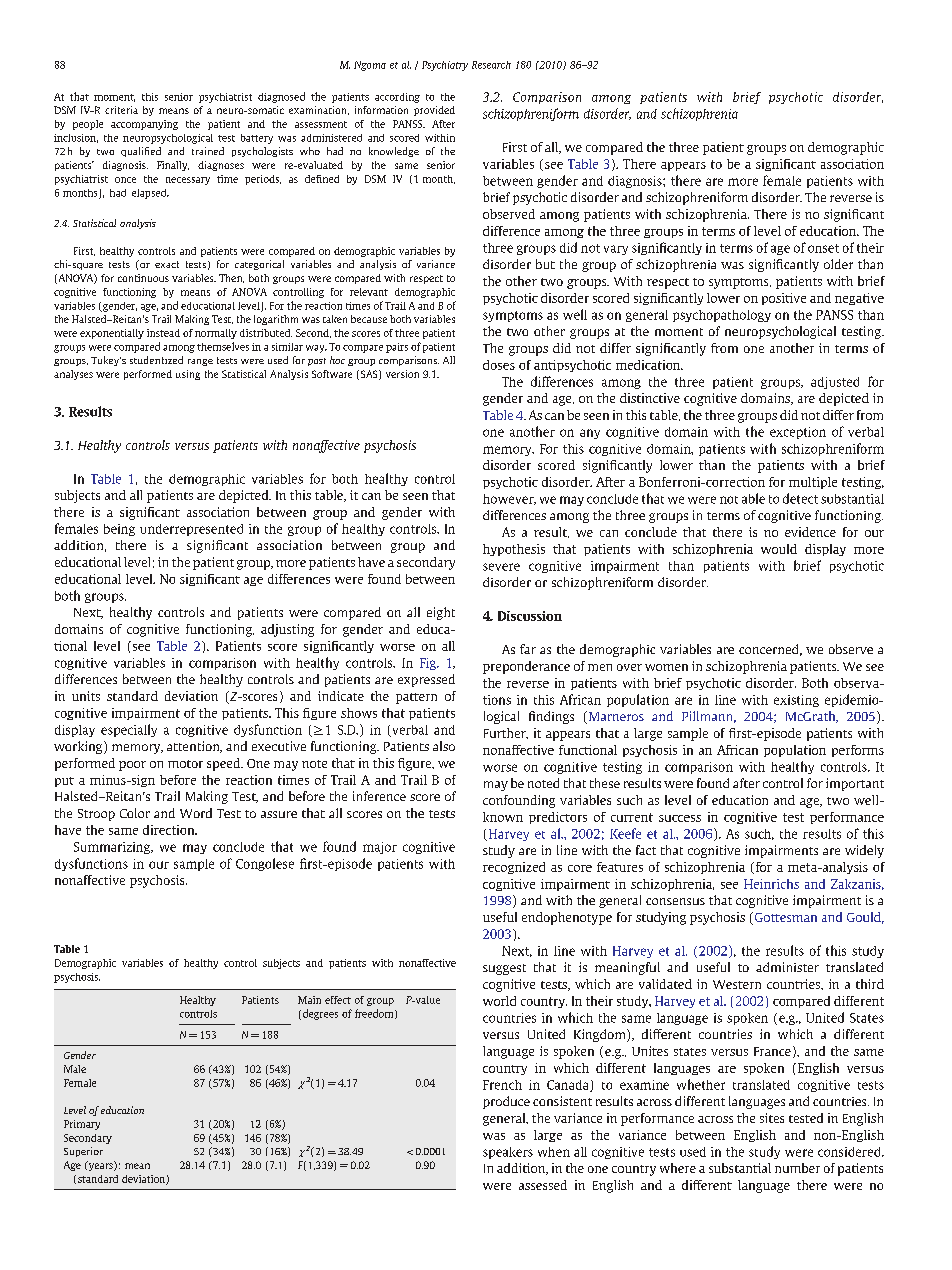 The height and width of the document is (1270, 952). What do you see at coordinates (144, 125) in the document?
I see `accompanying` at bounding box center [144, 125].
